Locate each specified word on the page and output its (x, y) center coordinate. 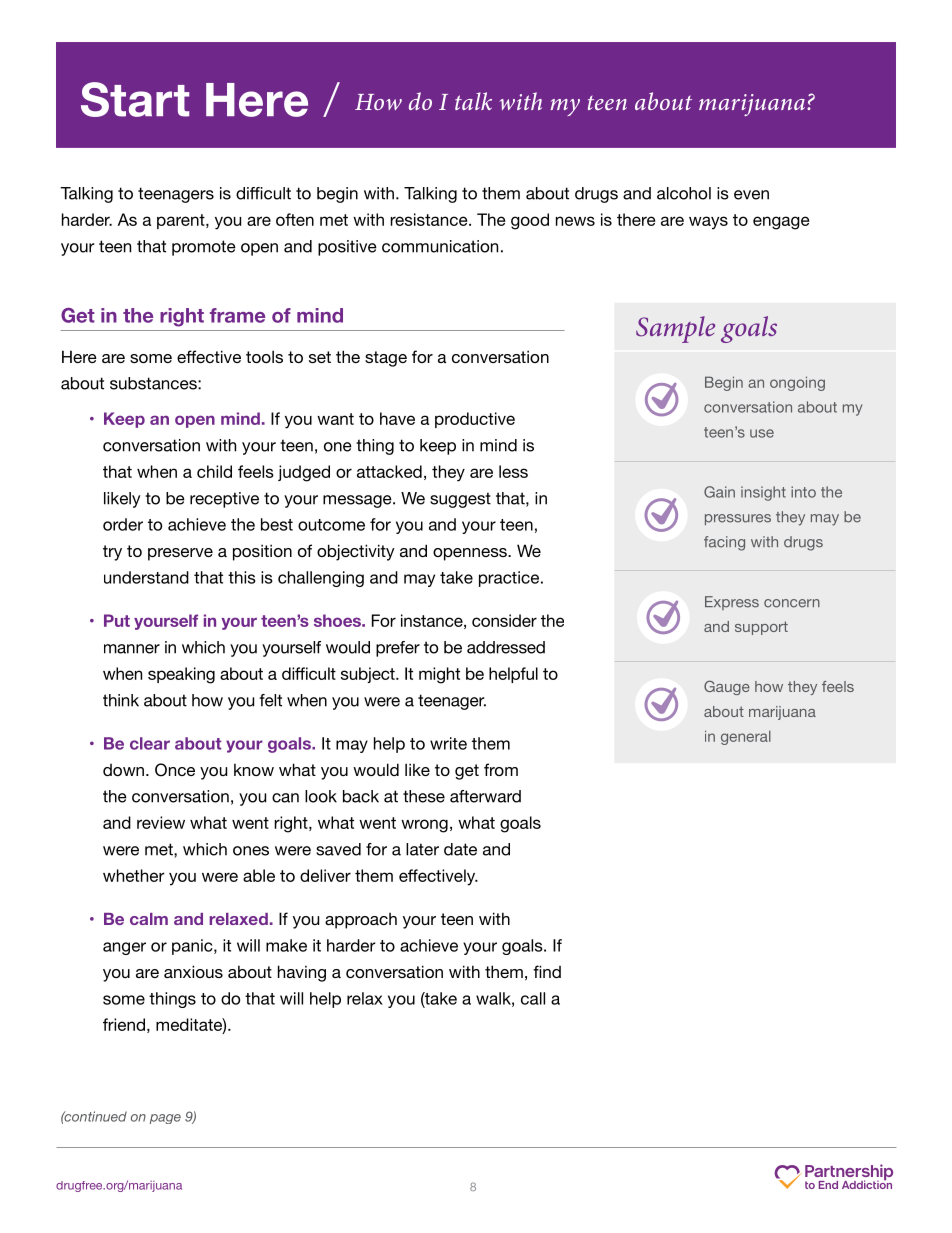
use (762, 433)
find (547, 971)
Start (135, 99)
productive (475, 420)
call (533, 998)
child (214, 471)
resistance (430, 219)
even (751, 195)
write (448, 743)
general (746, 737)
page (165, 1119)
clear (150, 743)
